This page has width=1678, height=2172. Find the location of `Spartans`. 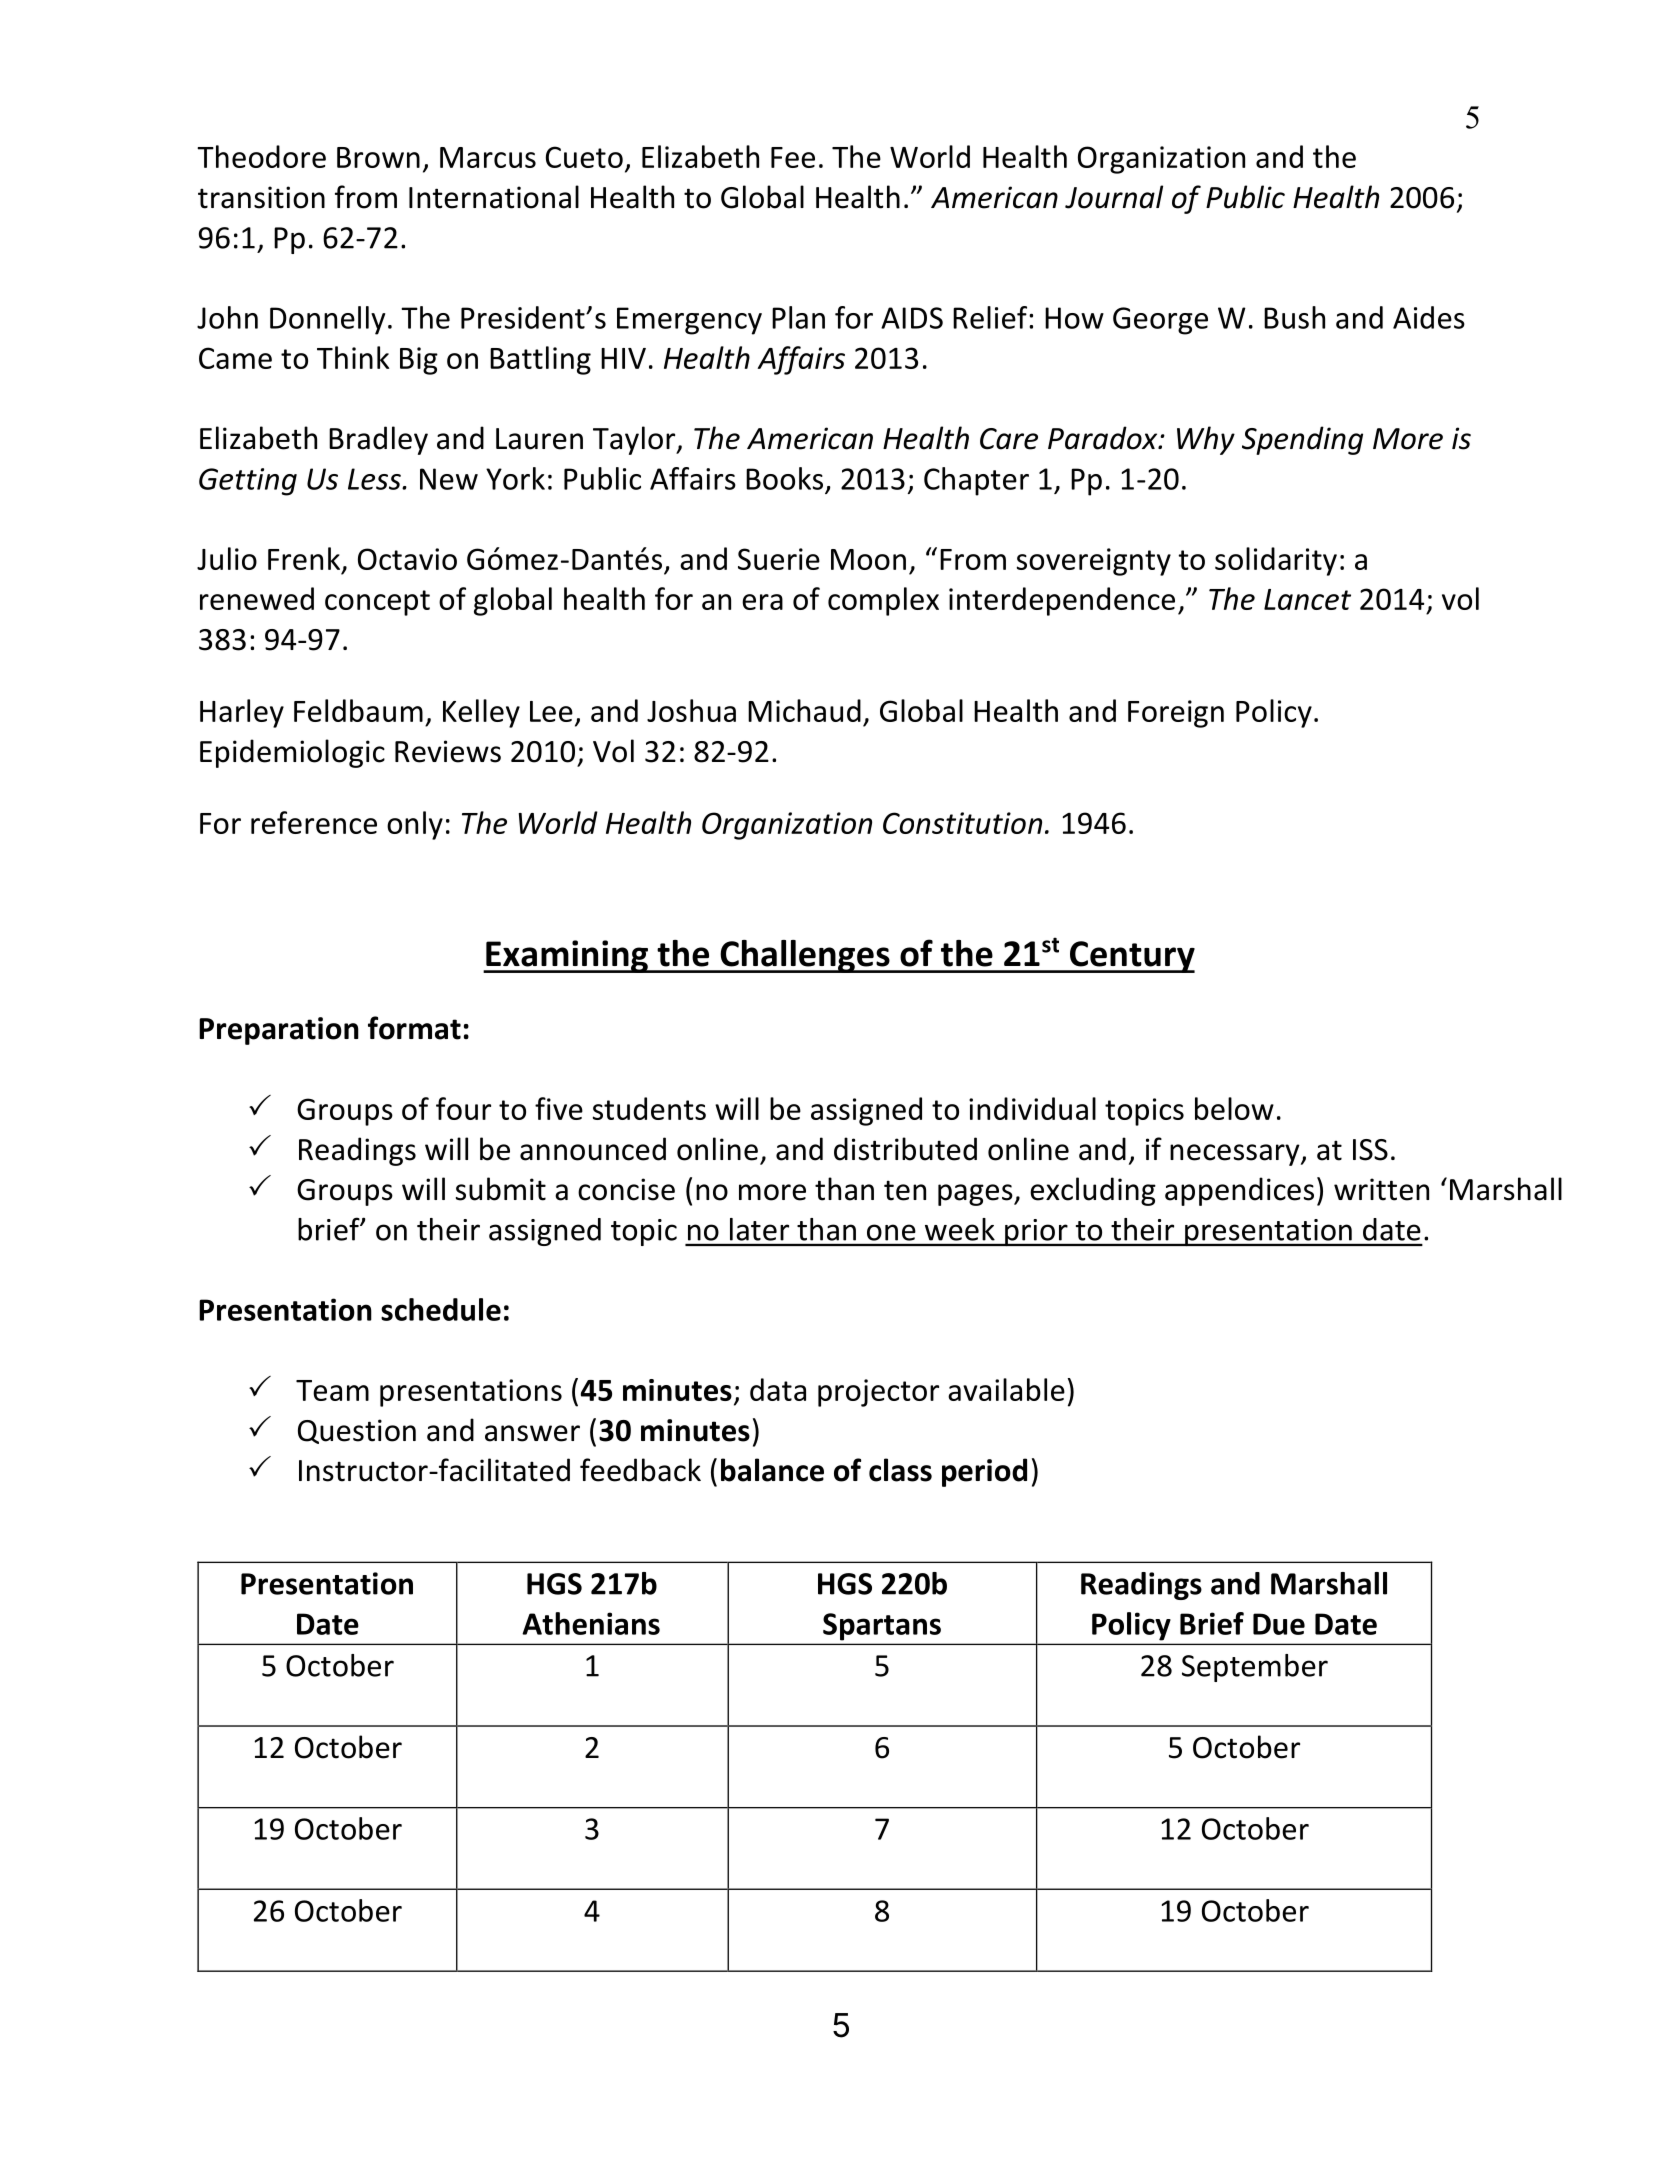

Spartans is located at coordinates (882, 1626).
